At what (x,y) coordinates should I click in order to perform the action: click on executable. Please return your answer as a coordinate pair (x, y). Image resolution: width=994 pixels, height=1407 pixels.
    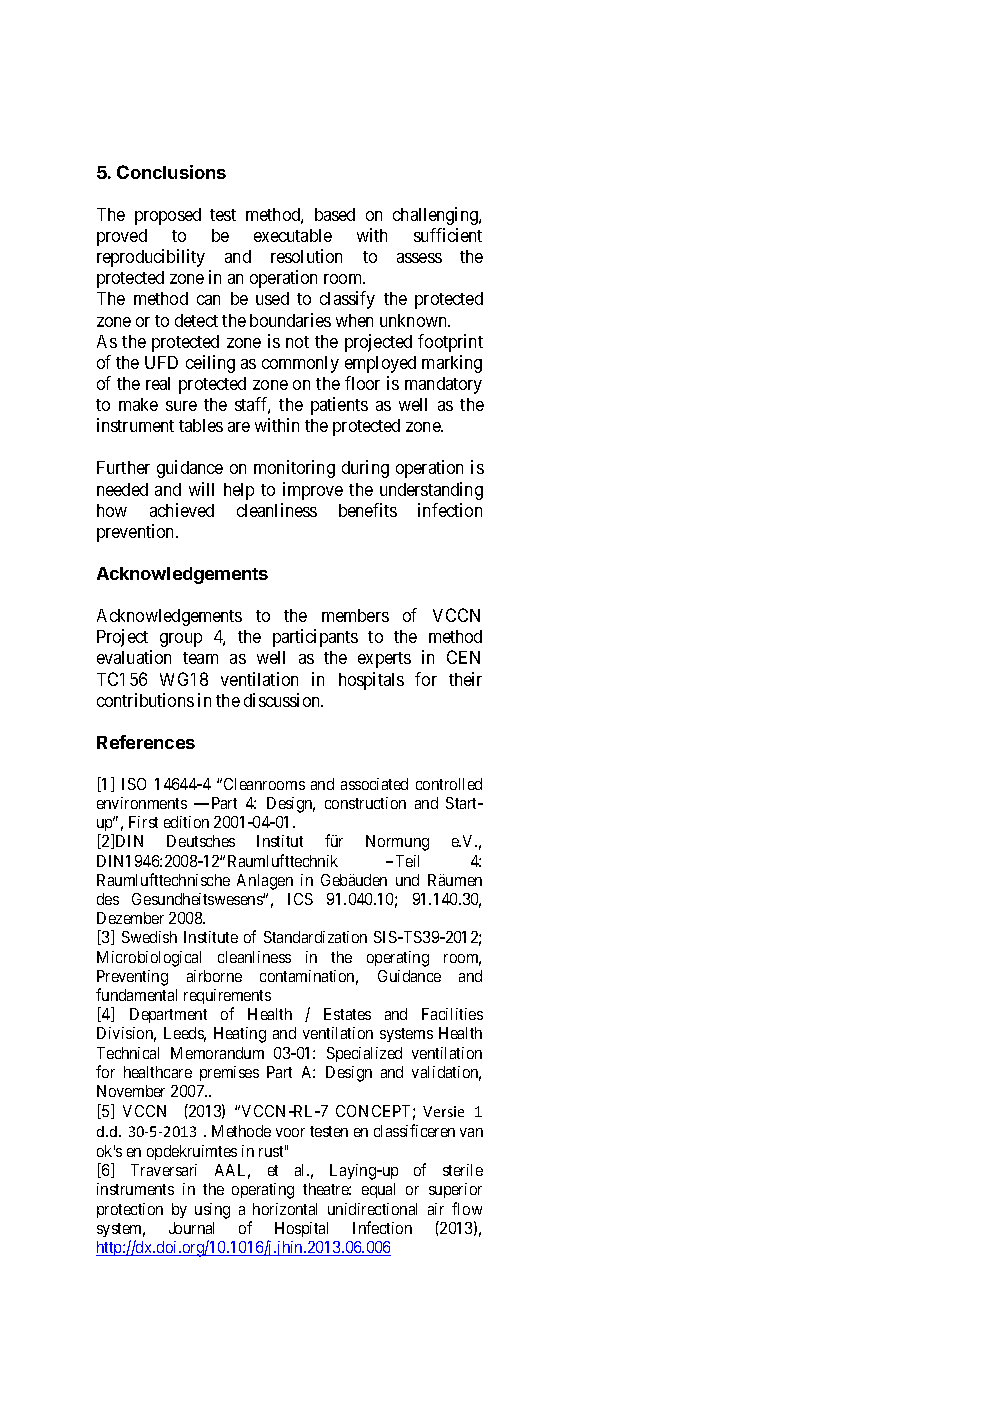
    Looking at the image, I should click on (293, 235).
